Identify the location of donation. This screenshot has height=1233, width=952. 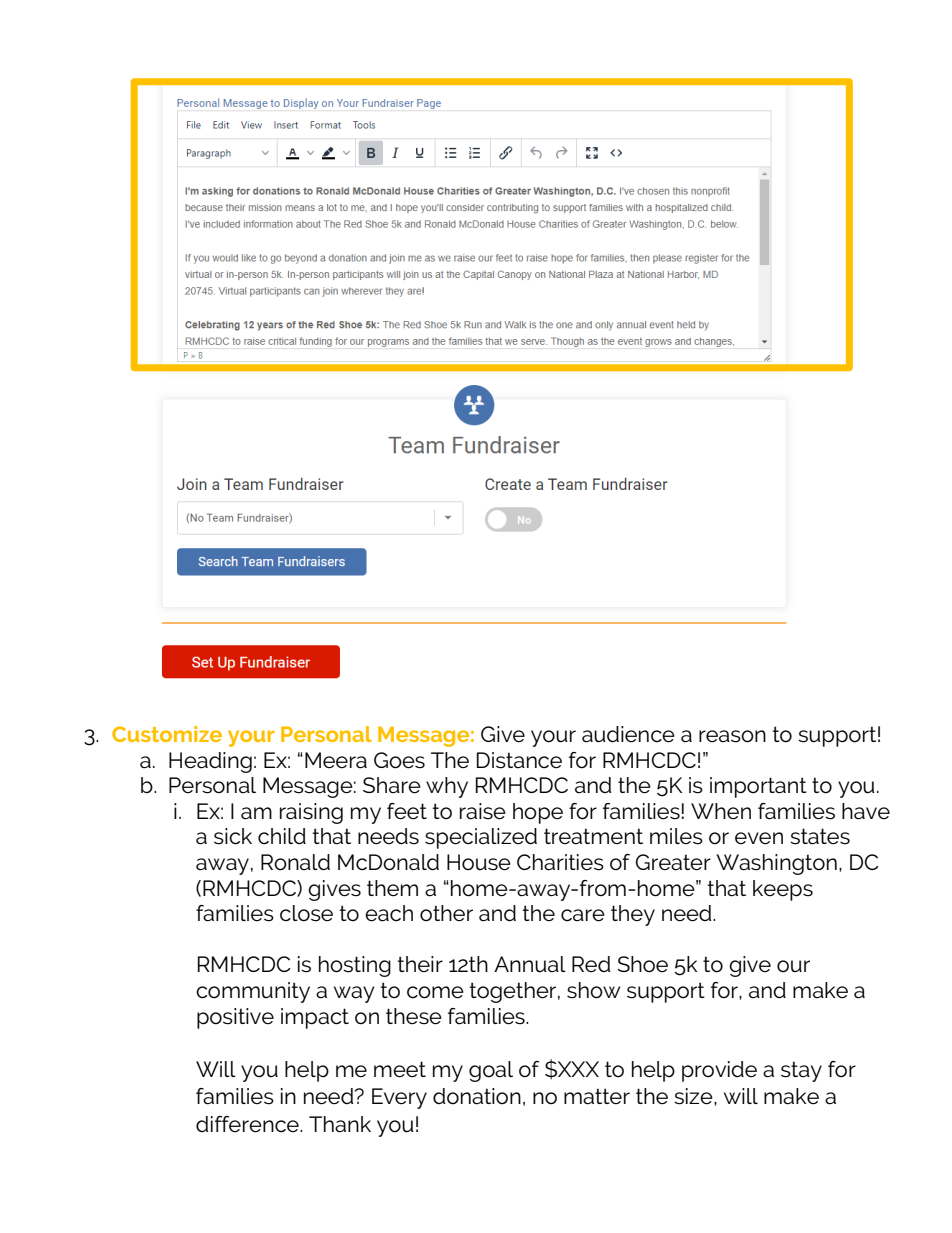
(477, 1096).
